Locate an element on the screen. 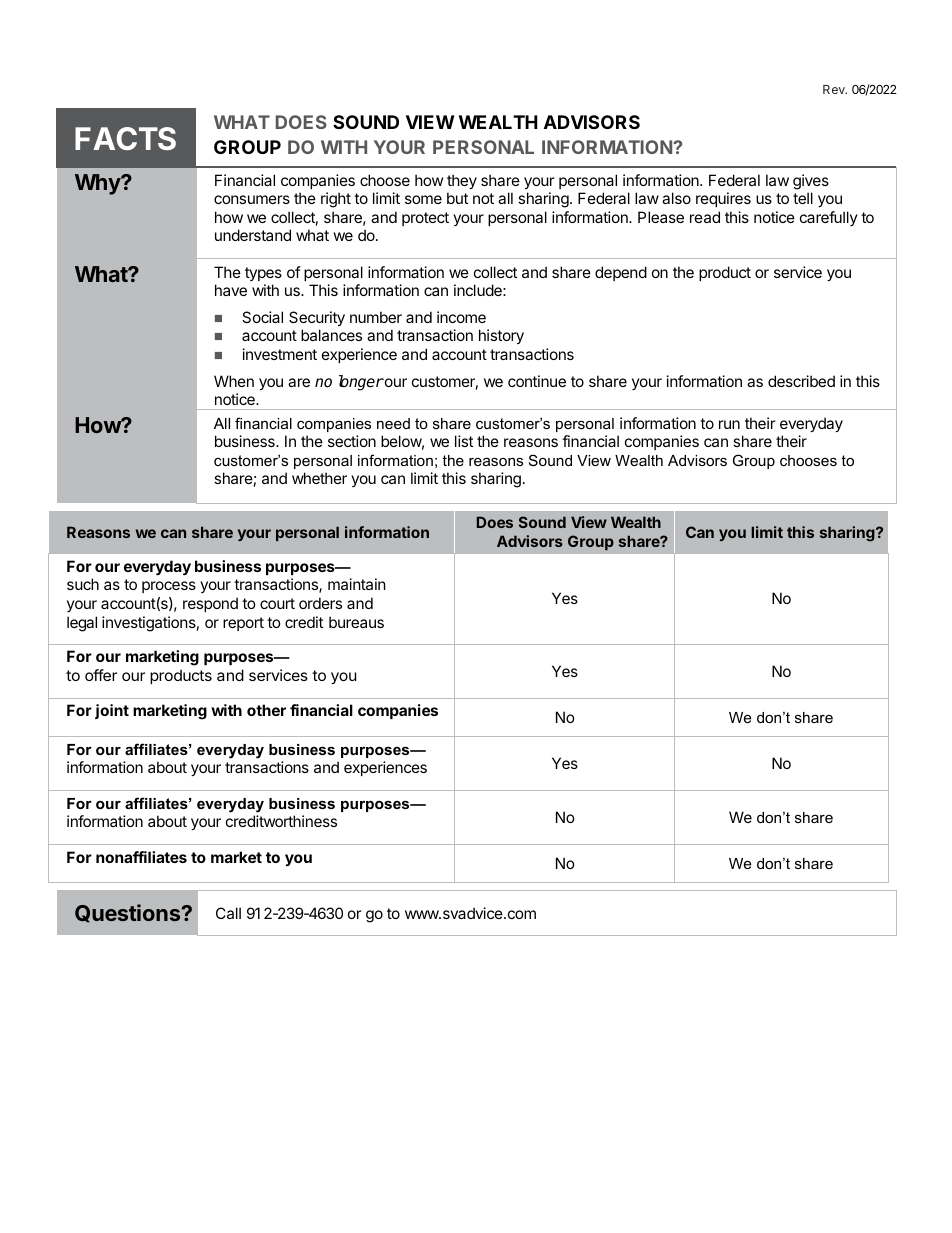 This screenshot has width=952, height=1233. history is located at coordinates (501, 336).
